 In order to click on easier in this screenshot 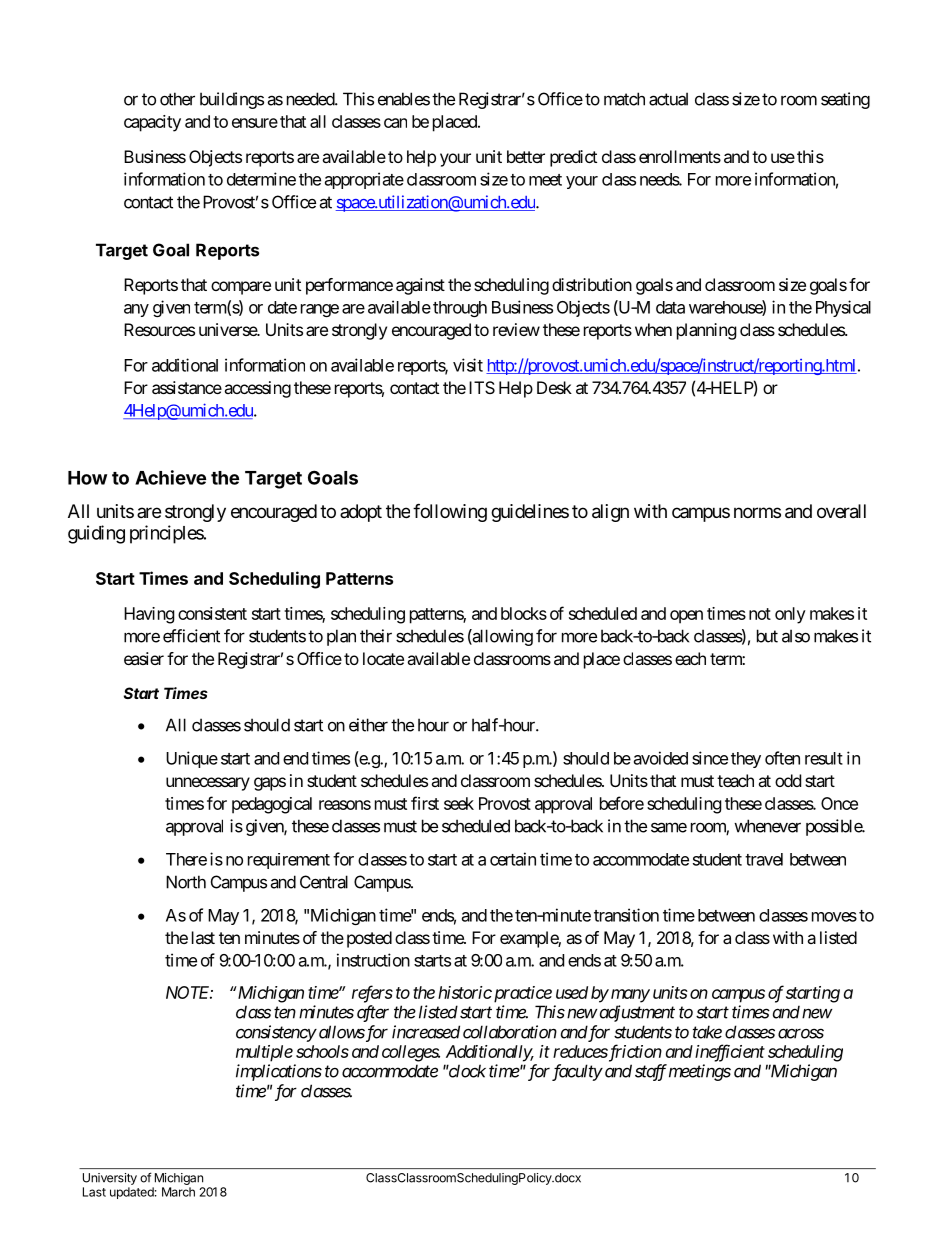, I will do `click(144, 658)`.
